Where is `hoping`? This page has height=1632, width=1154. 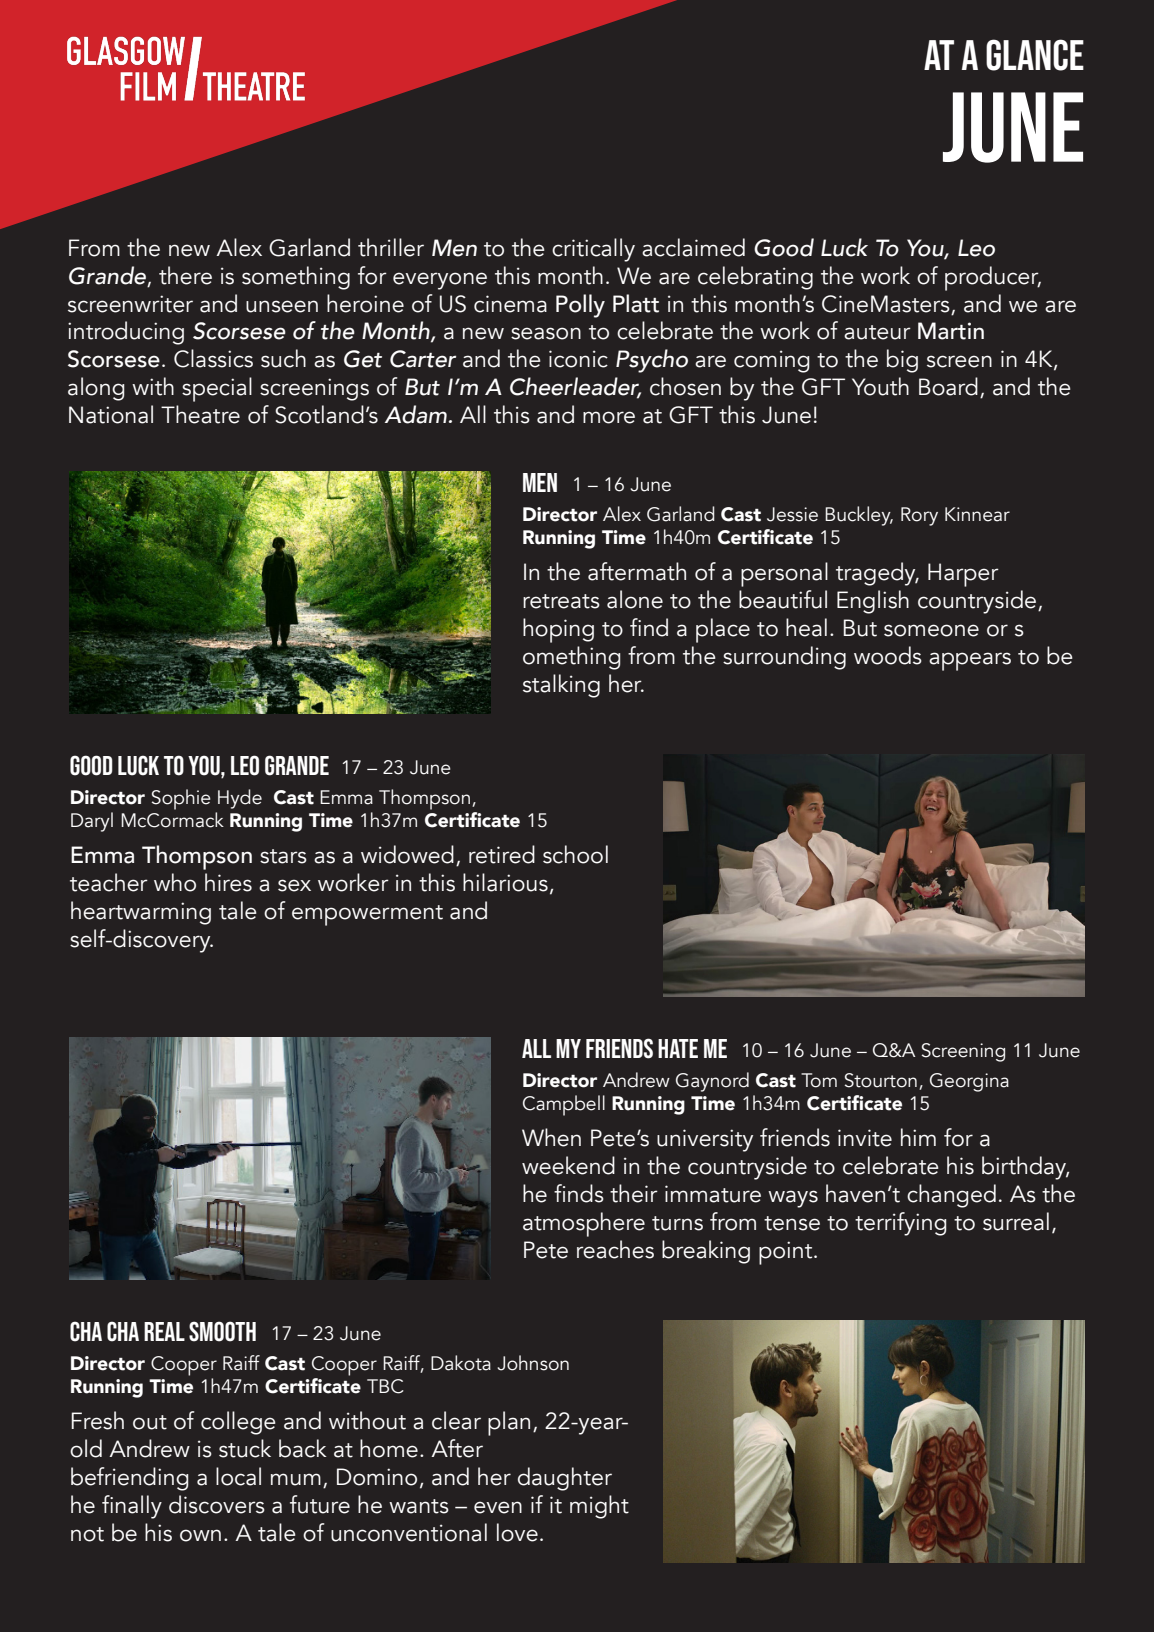 hoping is located at coordinates (558, 630).
